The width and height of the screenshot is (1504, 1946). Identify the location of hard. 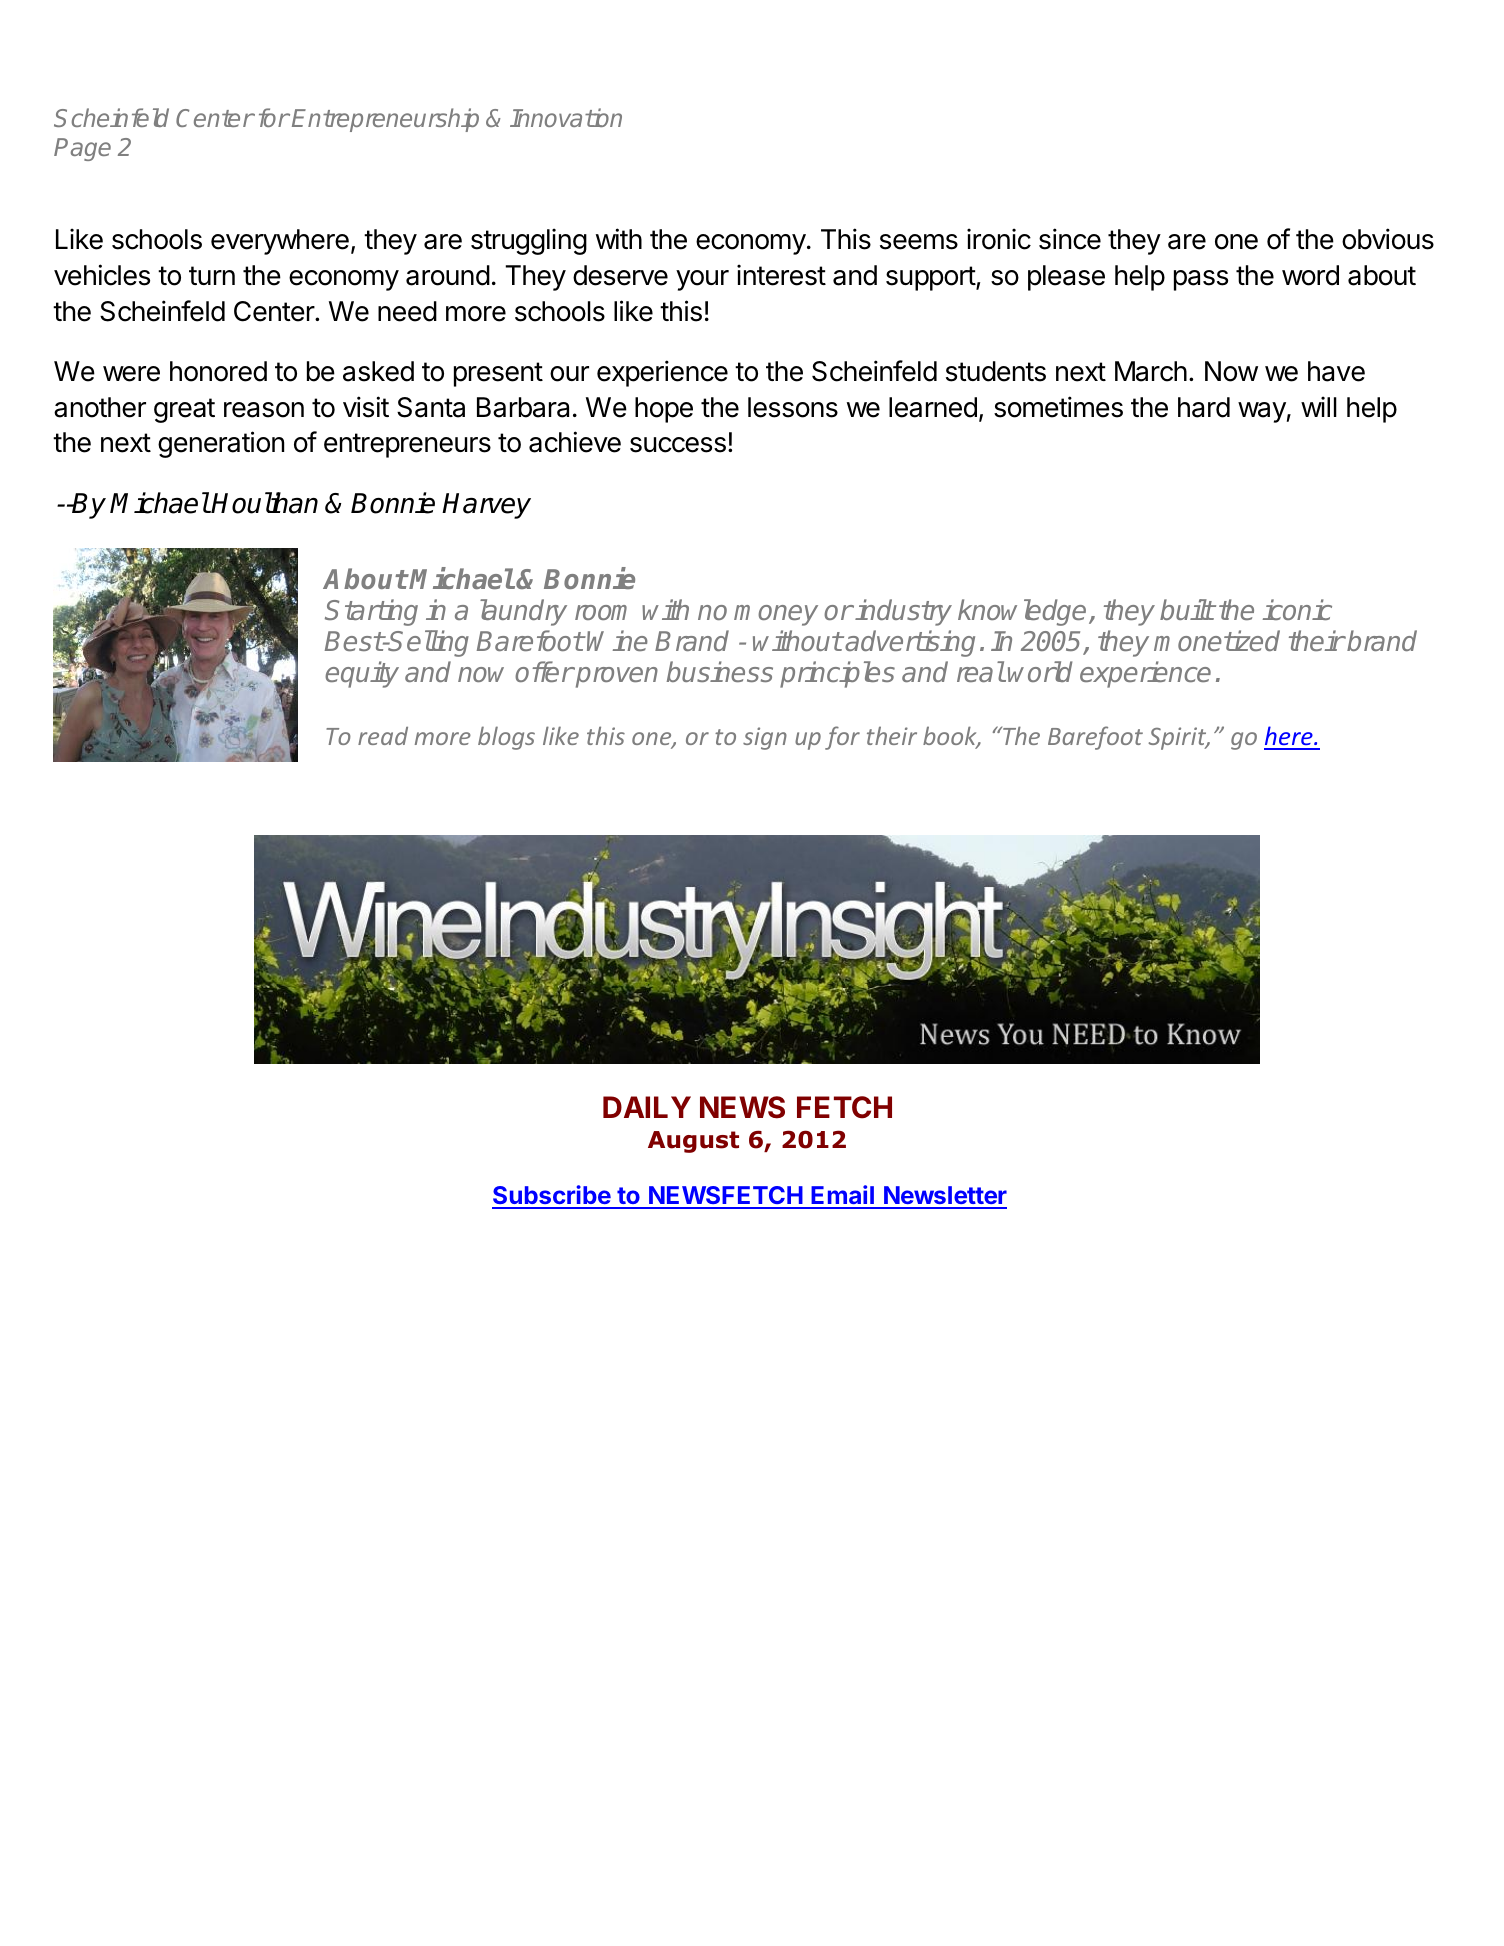
(1204, 407).
